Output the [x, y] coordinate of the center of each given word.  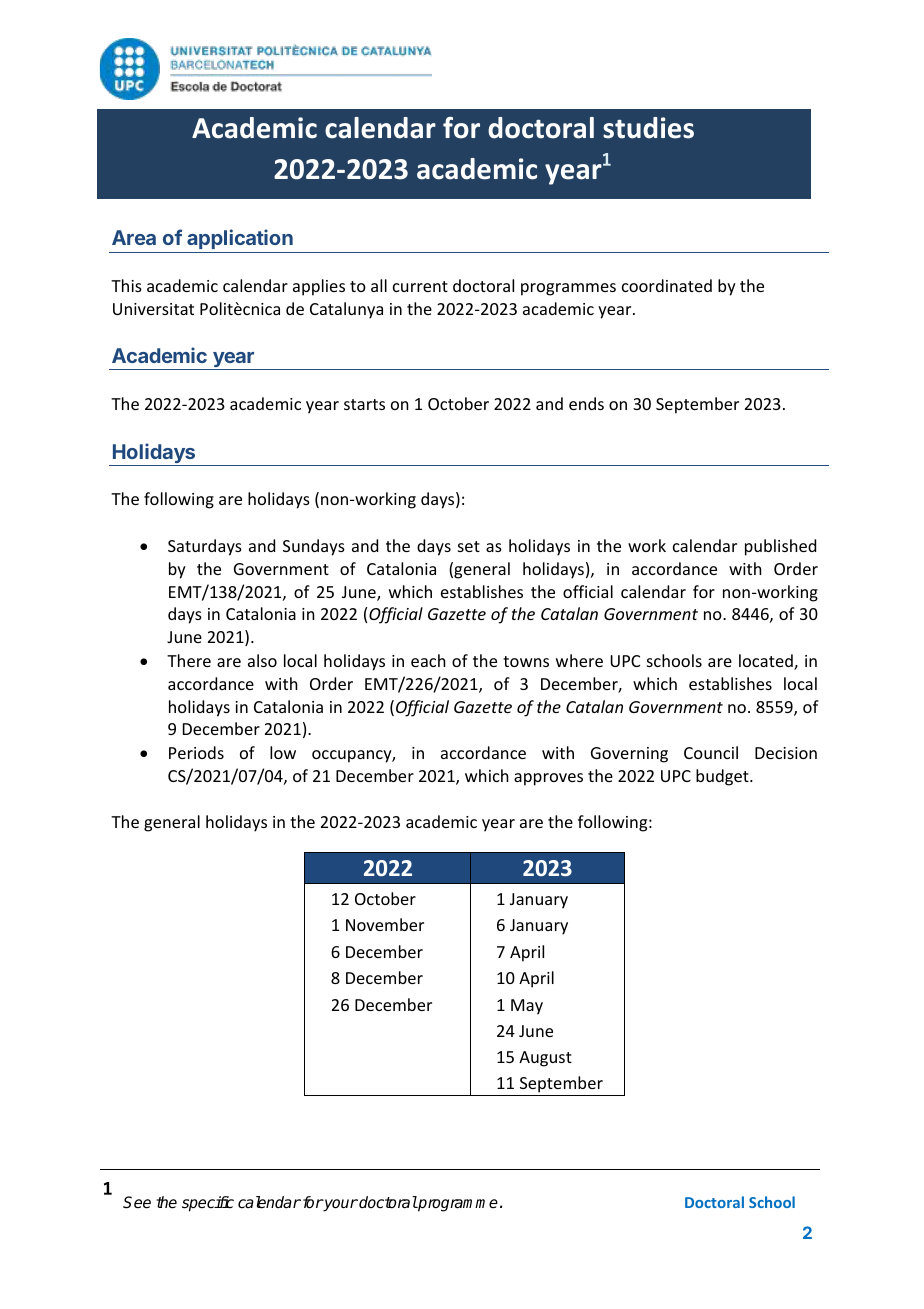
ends [586, 403]
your [340, 1205]
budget [723, 777]
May [527, 1007]
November [385, 924]
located [767, 662]
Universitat [153, 309]
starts [364, 404]
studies [648, 128]
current [420, 286]
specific [208, 1204]
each [428, 660]
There [189, 660]
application [240, 241]
